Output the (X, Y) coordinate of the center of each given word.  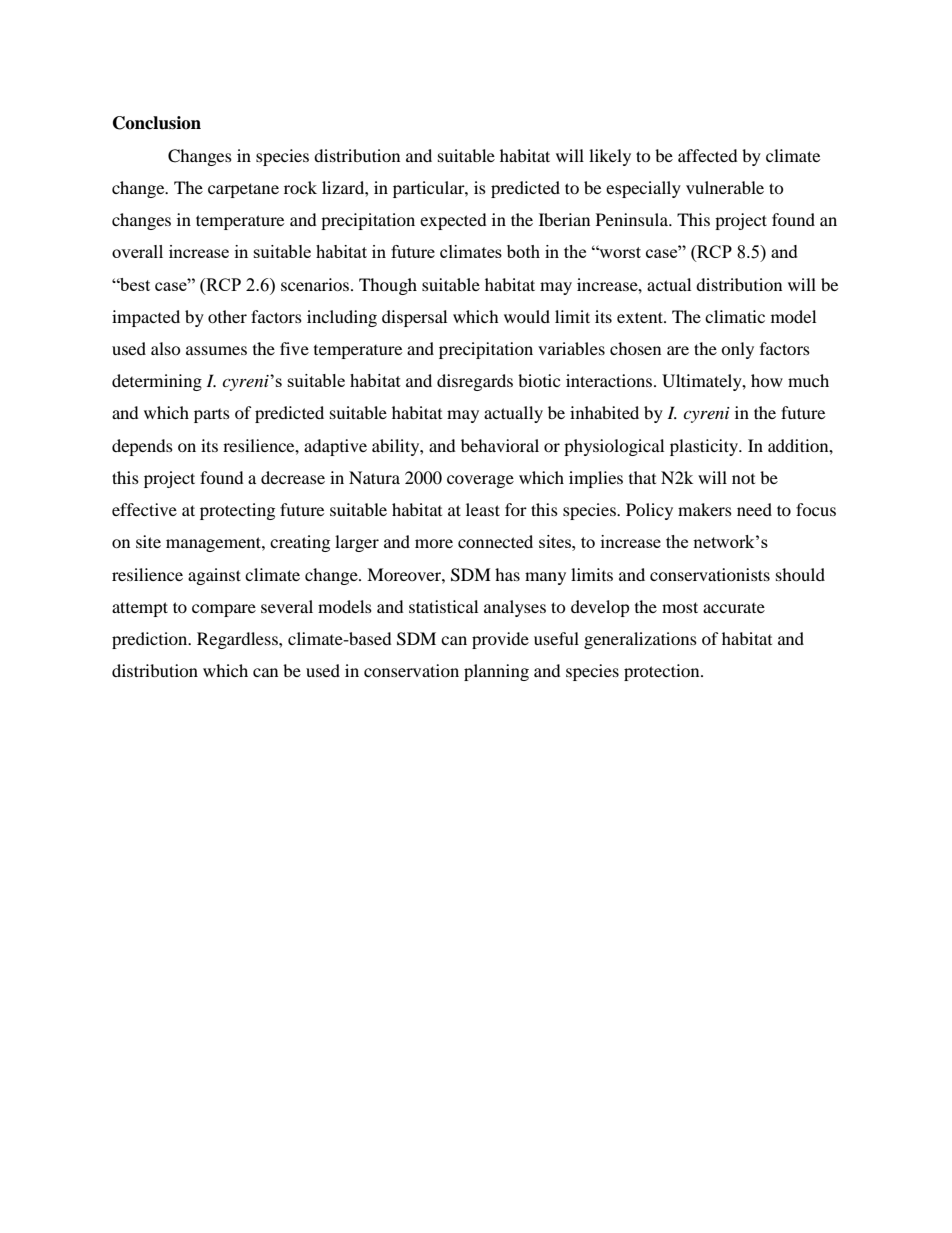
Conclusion (157, 123)
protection (663, 672)
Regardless (238, 640)
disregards (475, 382)
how (767, 380)
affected (708, 155)
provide (500, 640)
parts (212, 416)
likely (610, 157)
